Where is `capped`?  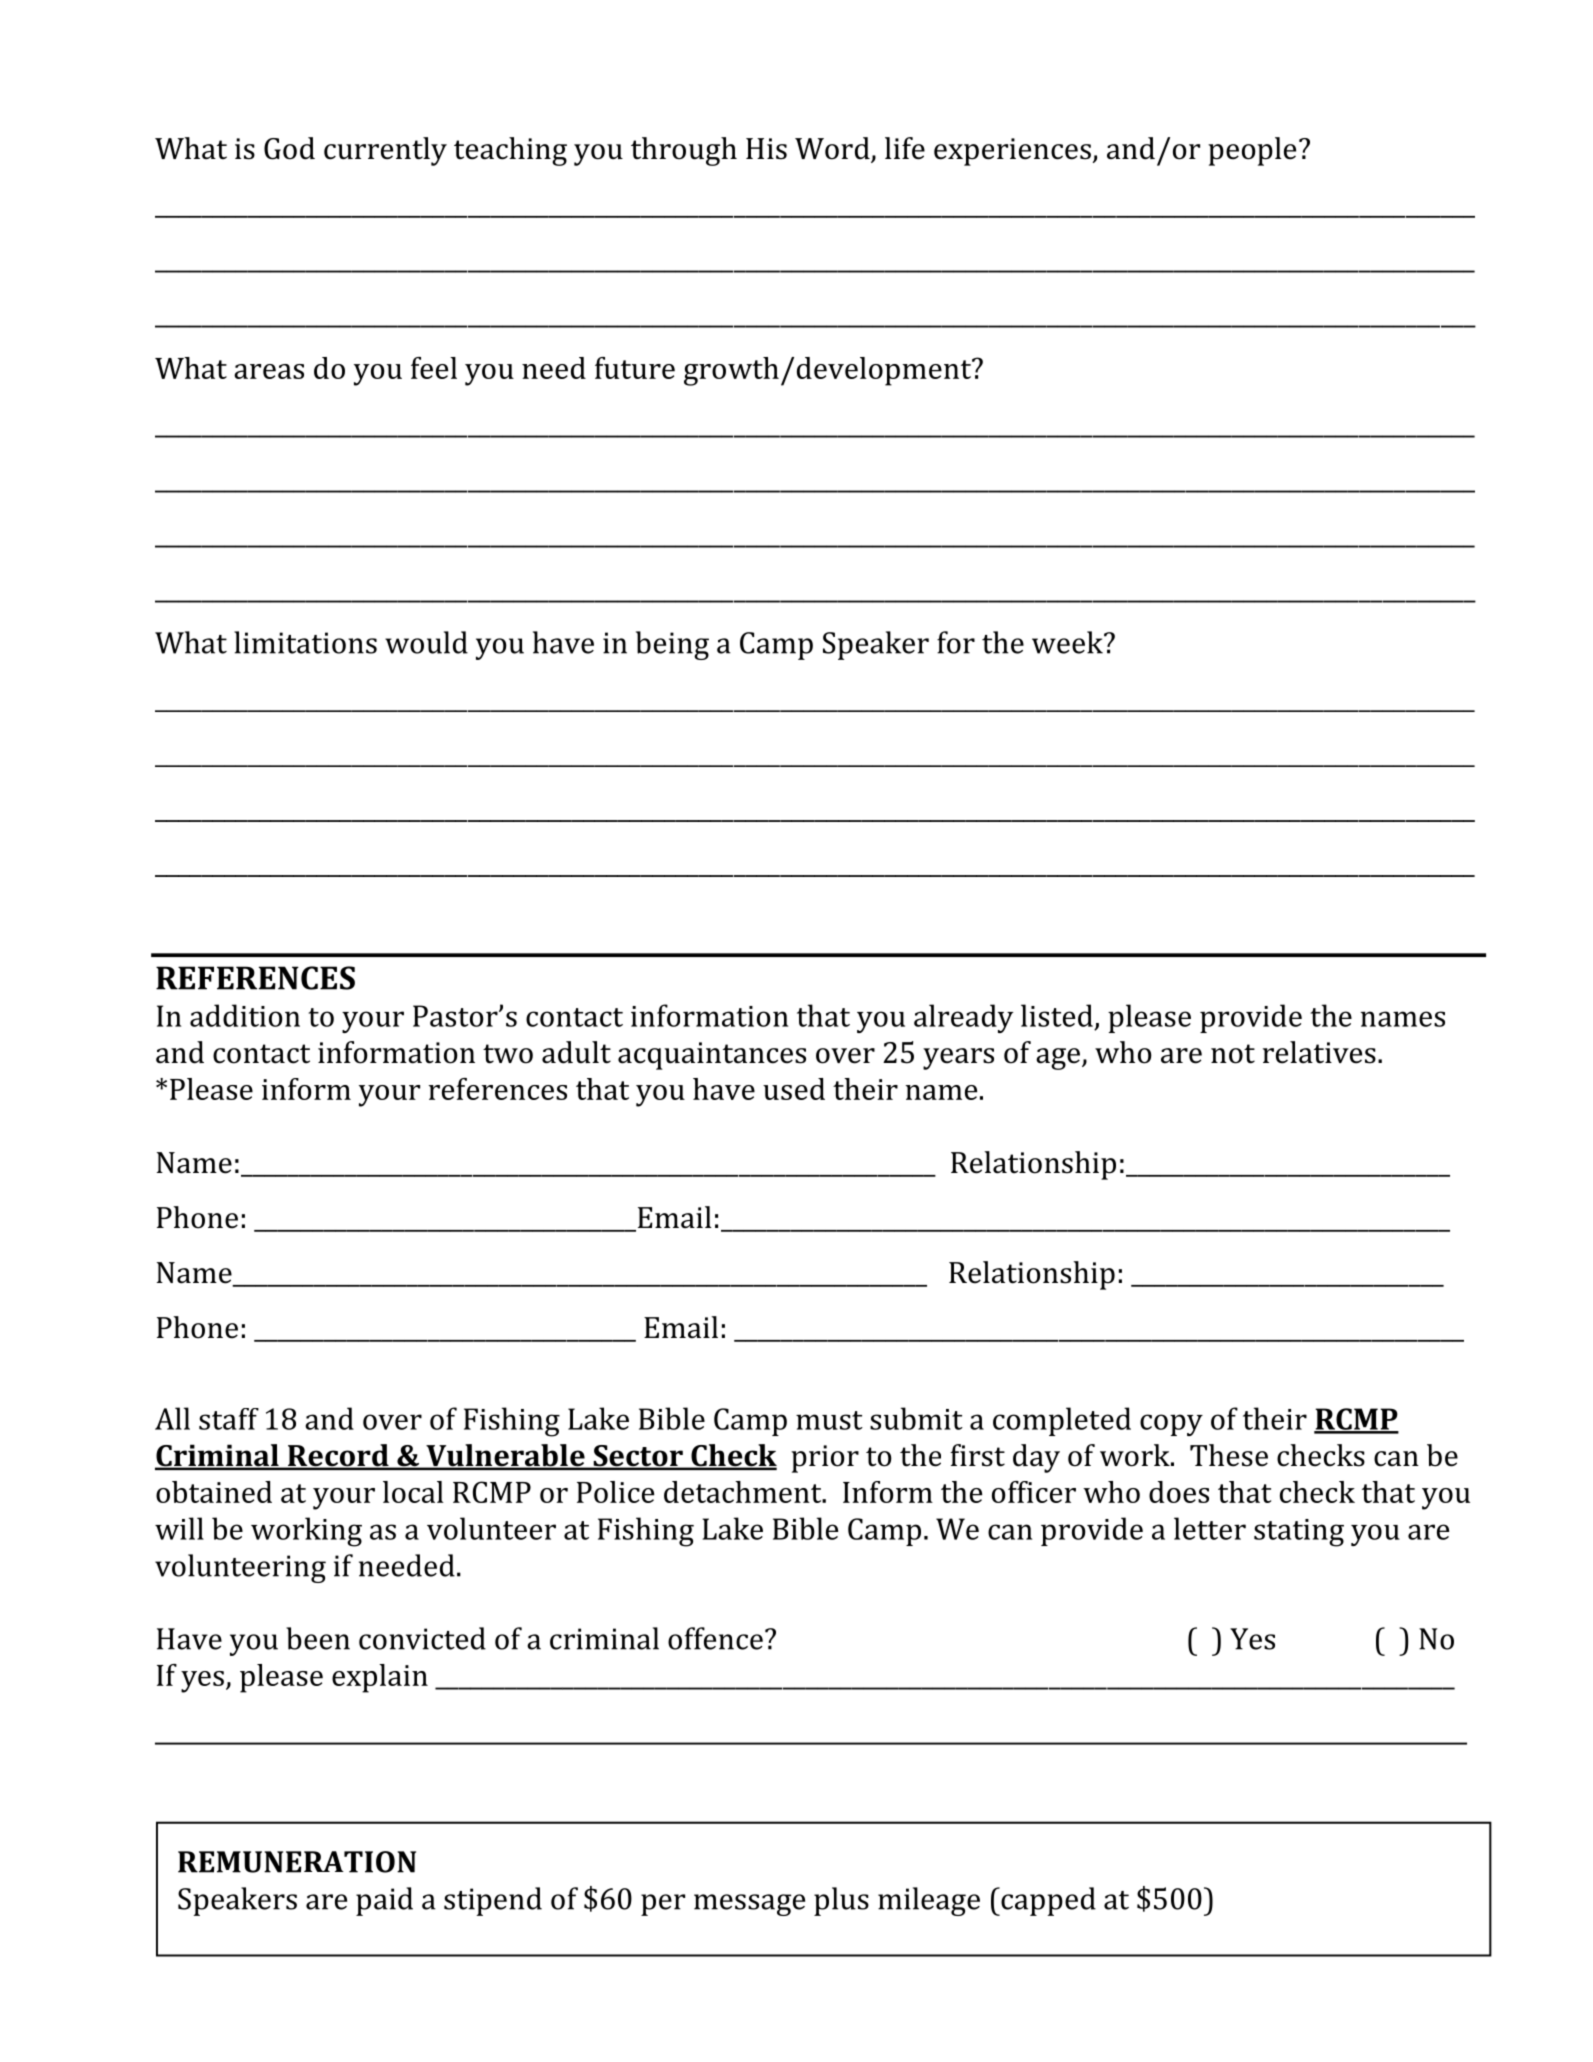 capped is located at coordinates (1047, 1901).
